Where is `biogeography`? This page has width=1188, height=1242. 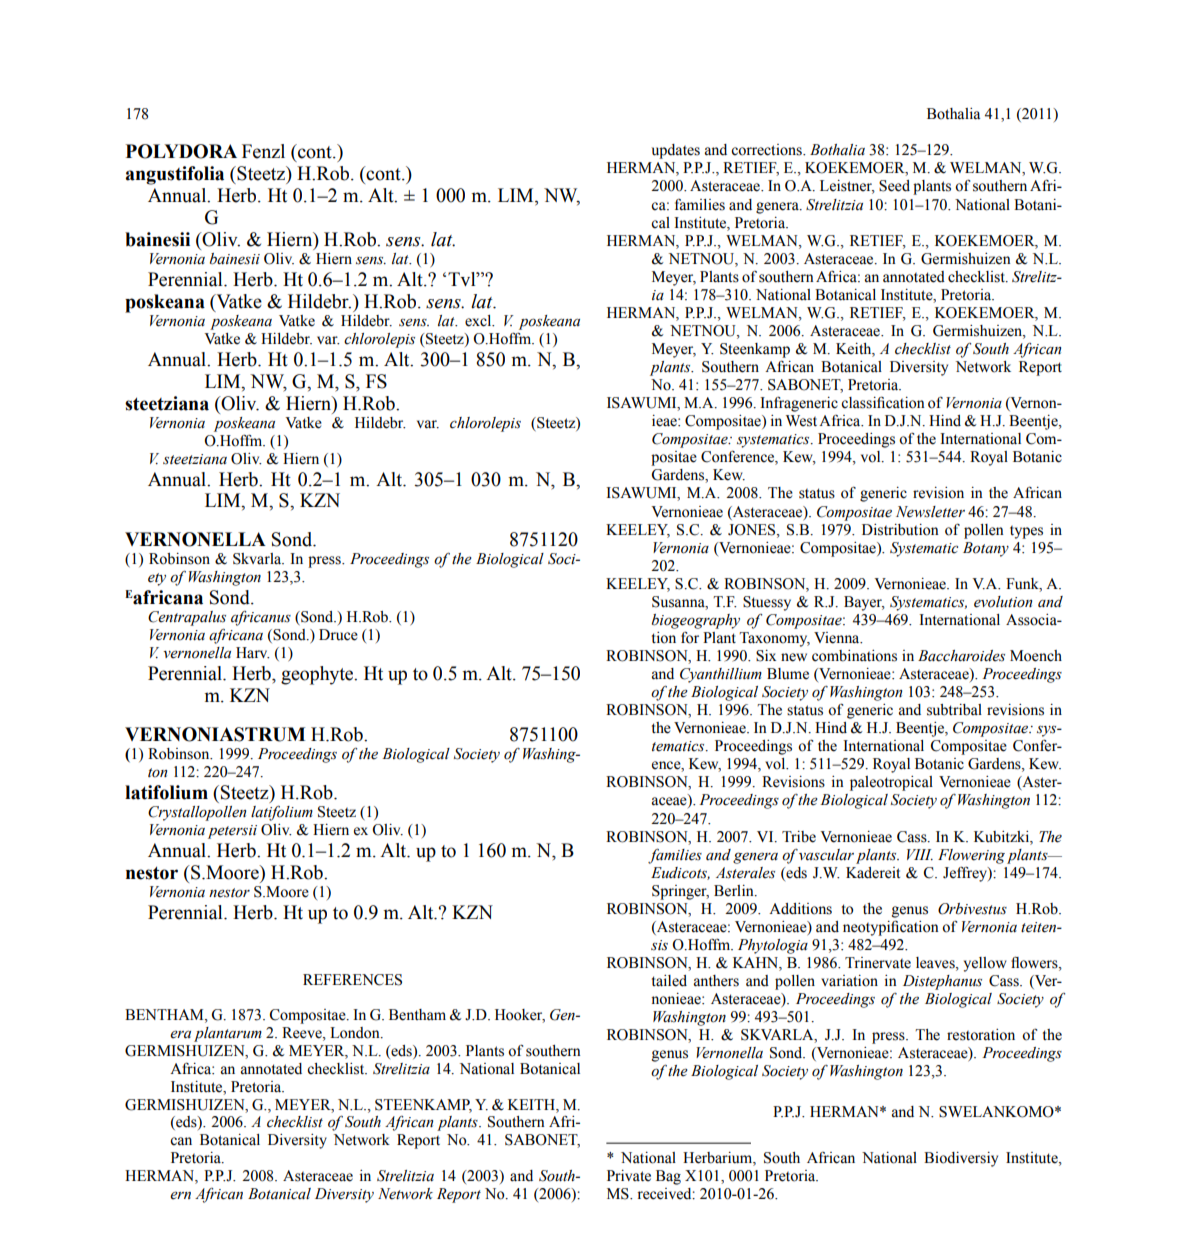 biogeography is located at coordinates (696, 621).
